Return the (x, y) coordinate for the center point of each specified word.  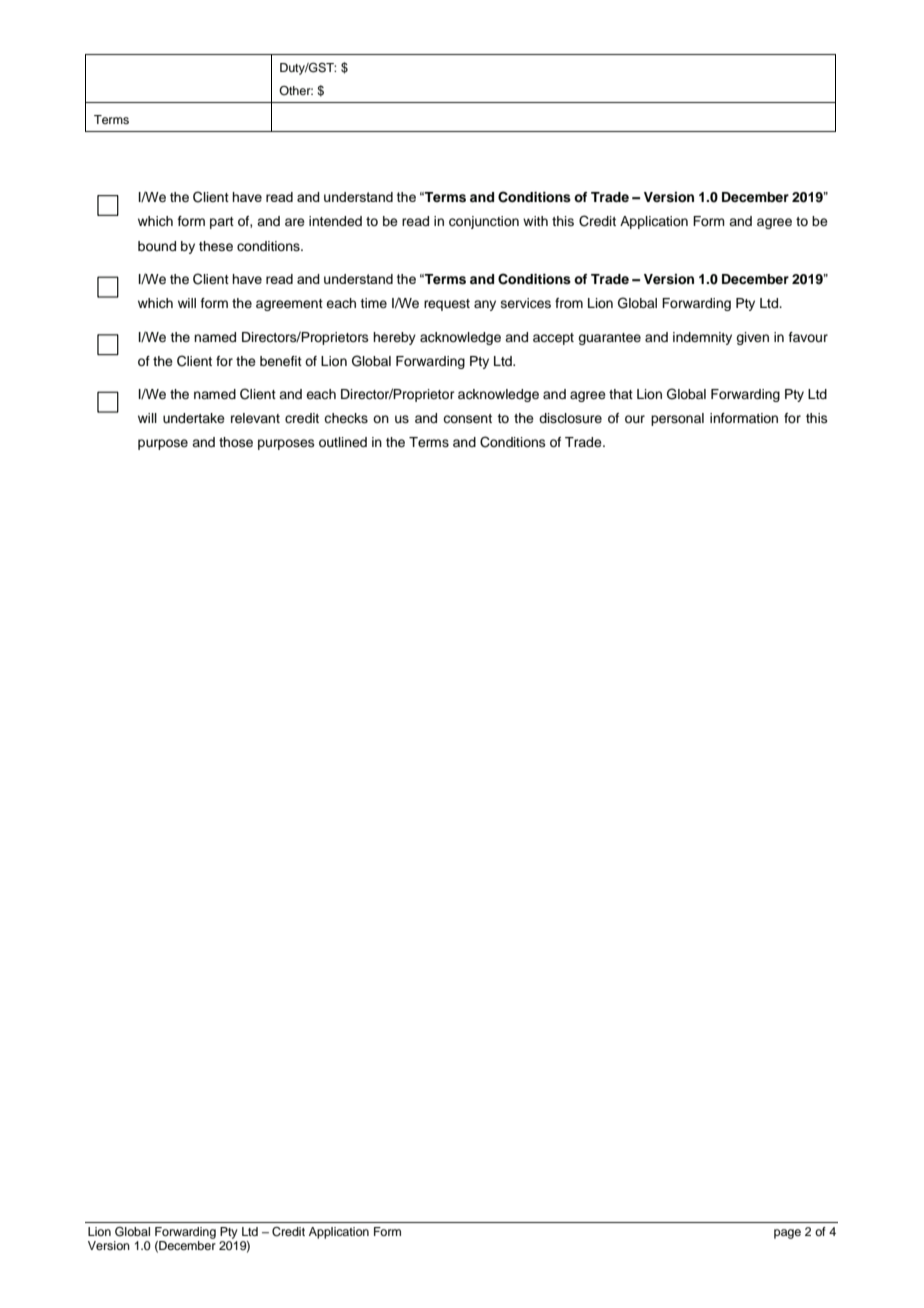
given (752, 338)
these (216, 246)
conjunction (484, 222)
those (236, 442)
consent (467, 419)
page (787, 1234)
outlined (343, 442)
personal (677, 419)
